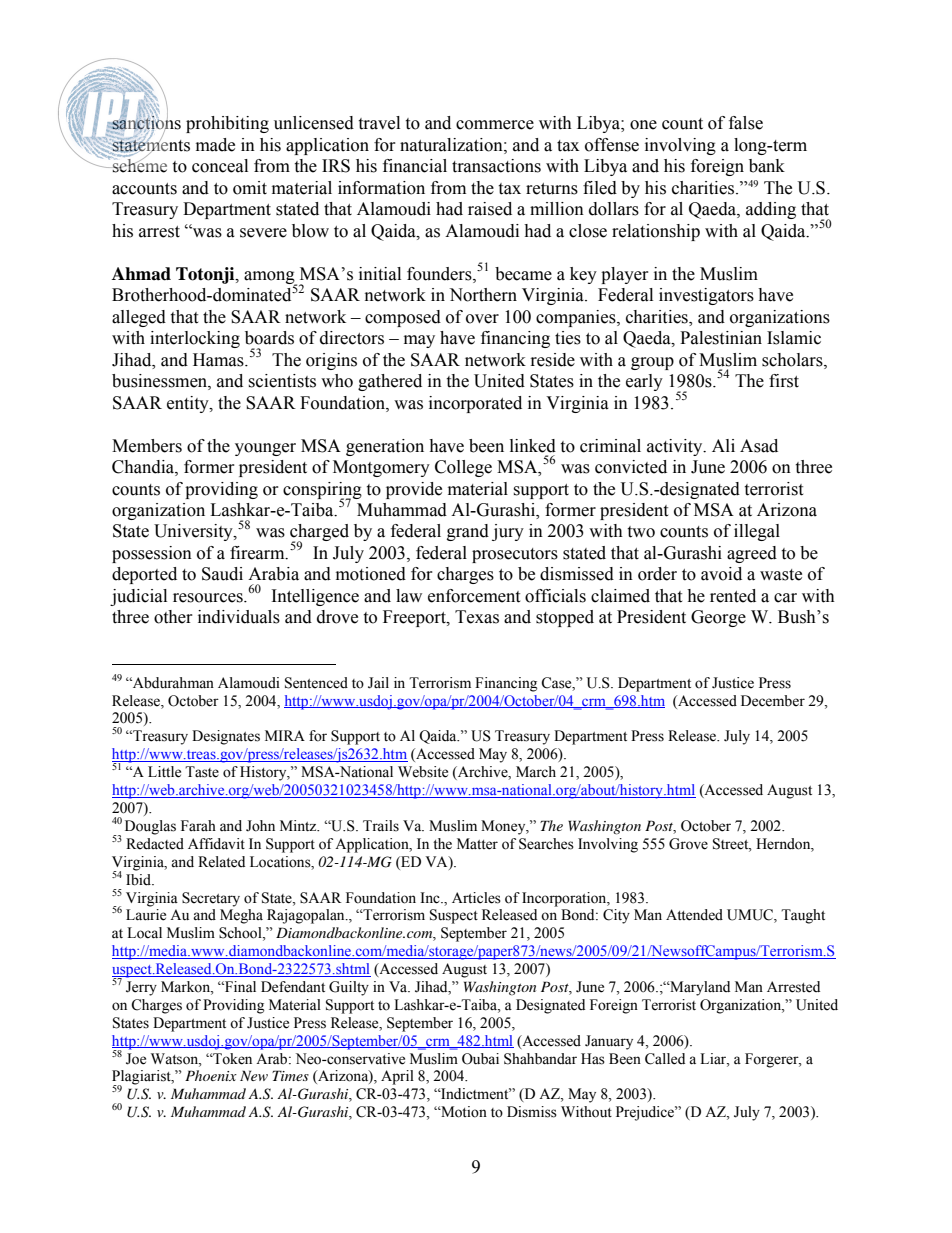 The image size is (952, 1233). What do you see at coordinates (733, 596) in the screenshot?
I see `rented` at bounding box center [733, 596].
